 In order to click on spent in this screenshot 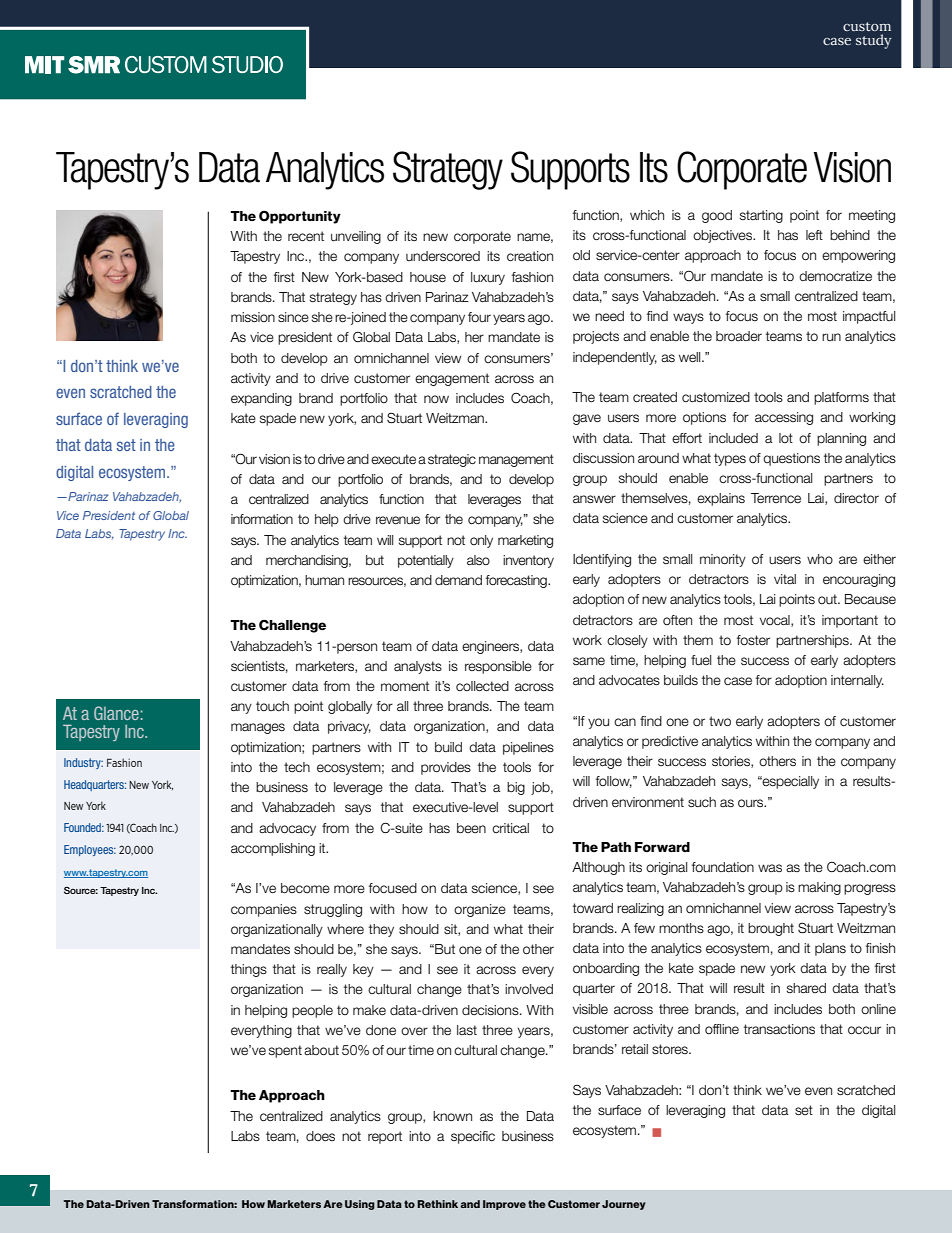, I will do `click(285, 1051)`.
